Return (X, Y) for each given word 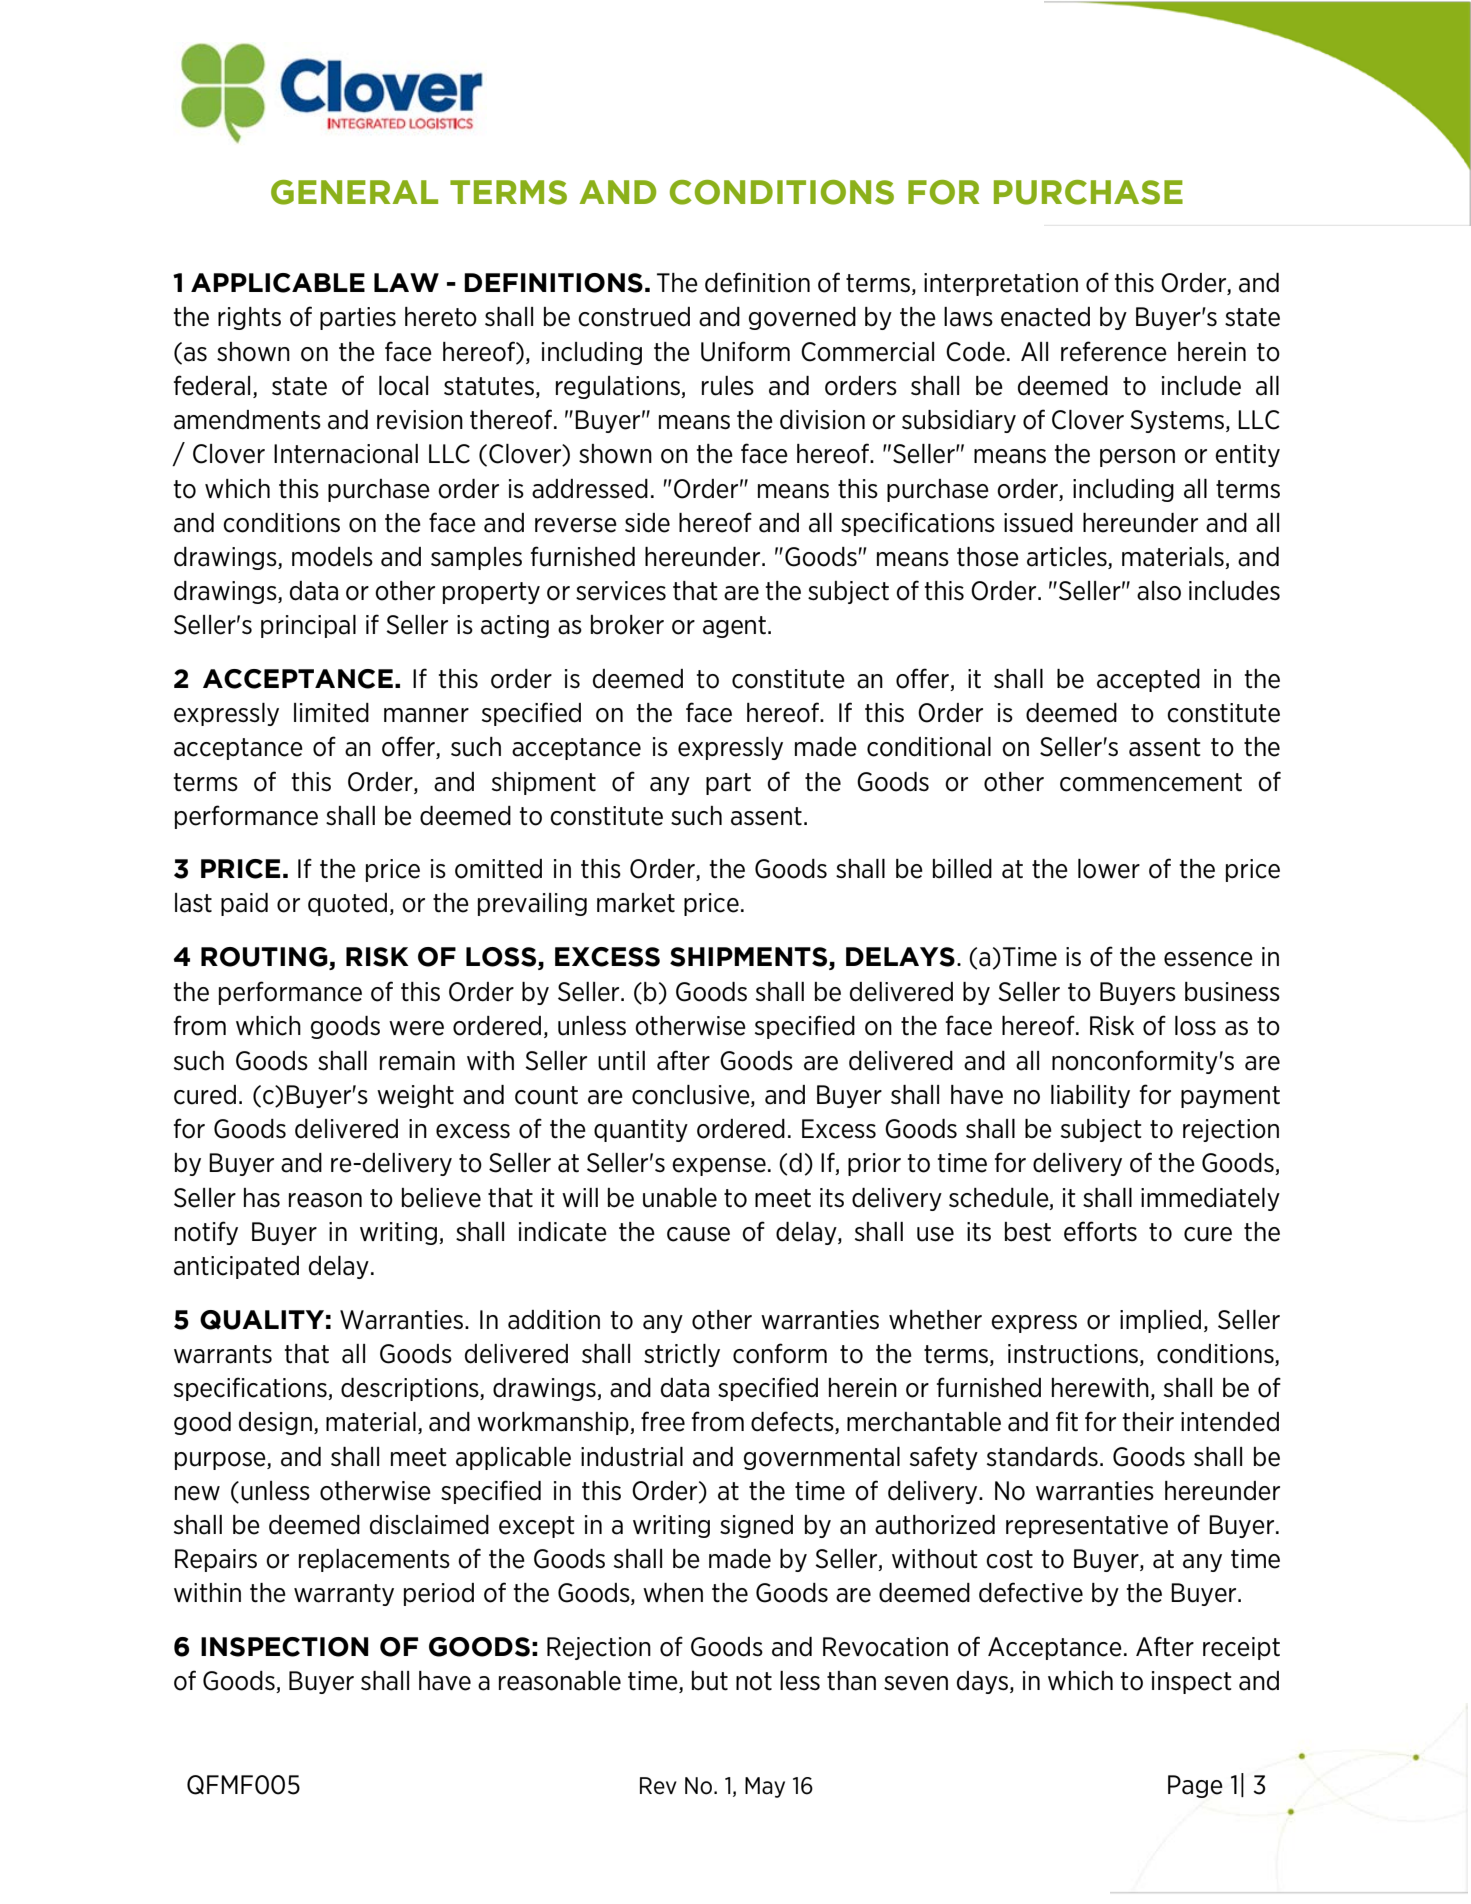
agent (734, 627)
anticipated (236, 1267)
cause (698, 1234)
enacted (1045, 317)
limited (331, 713)
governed (802, 318)
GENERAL (354, 192)
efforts (1100, 1231)
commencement (1151, 782)
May (765, 1787)
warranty (344, 1595)
